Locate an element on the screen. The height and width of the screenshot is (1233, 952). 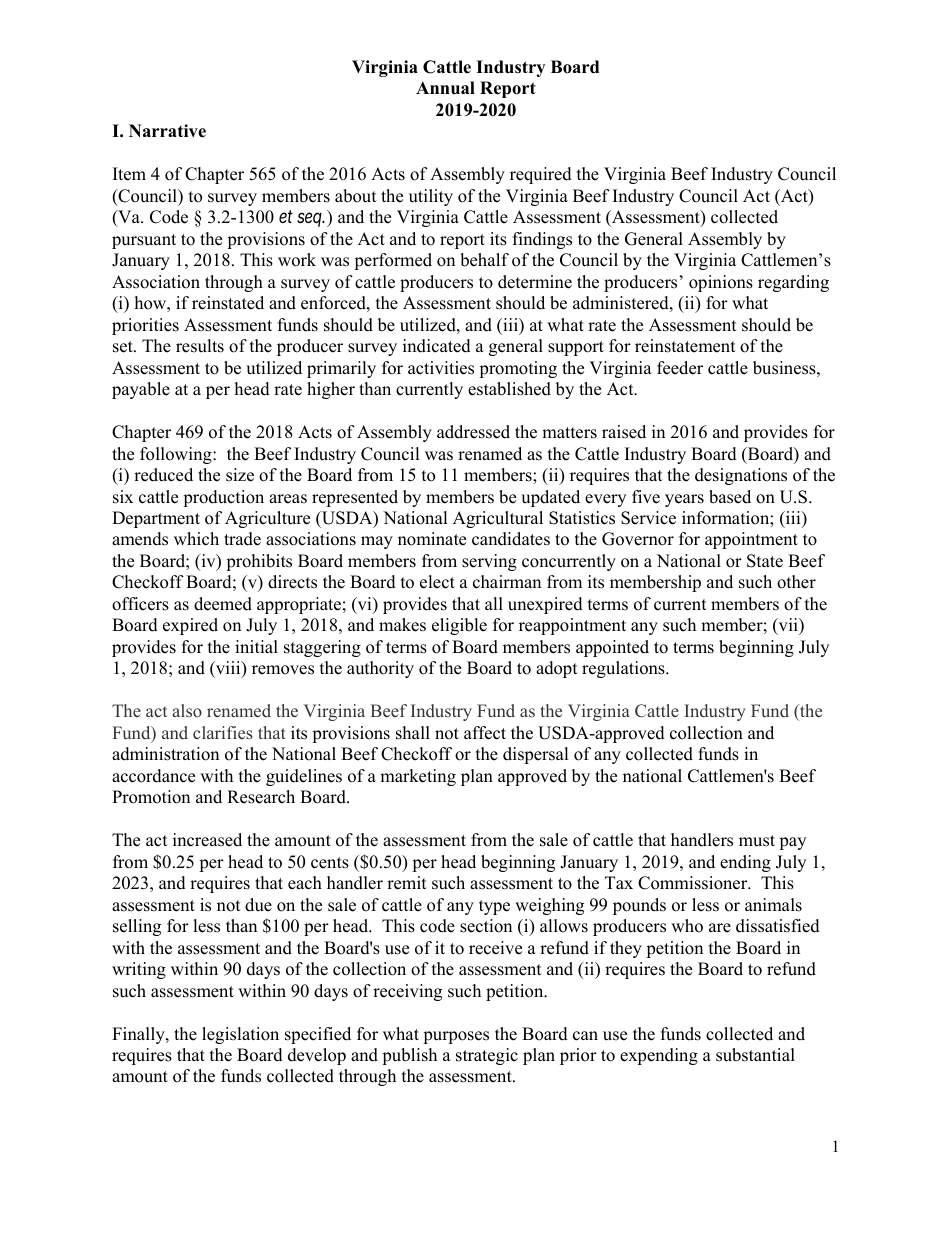
Annual is located at coordinates (445, 87).
